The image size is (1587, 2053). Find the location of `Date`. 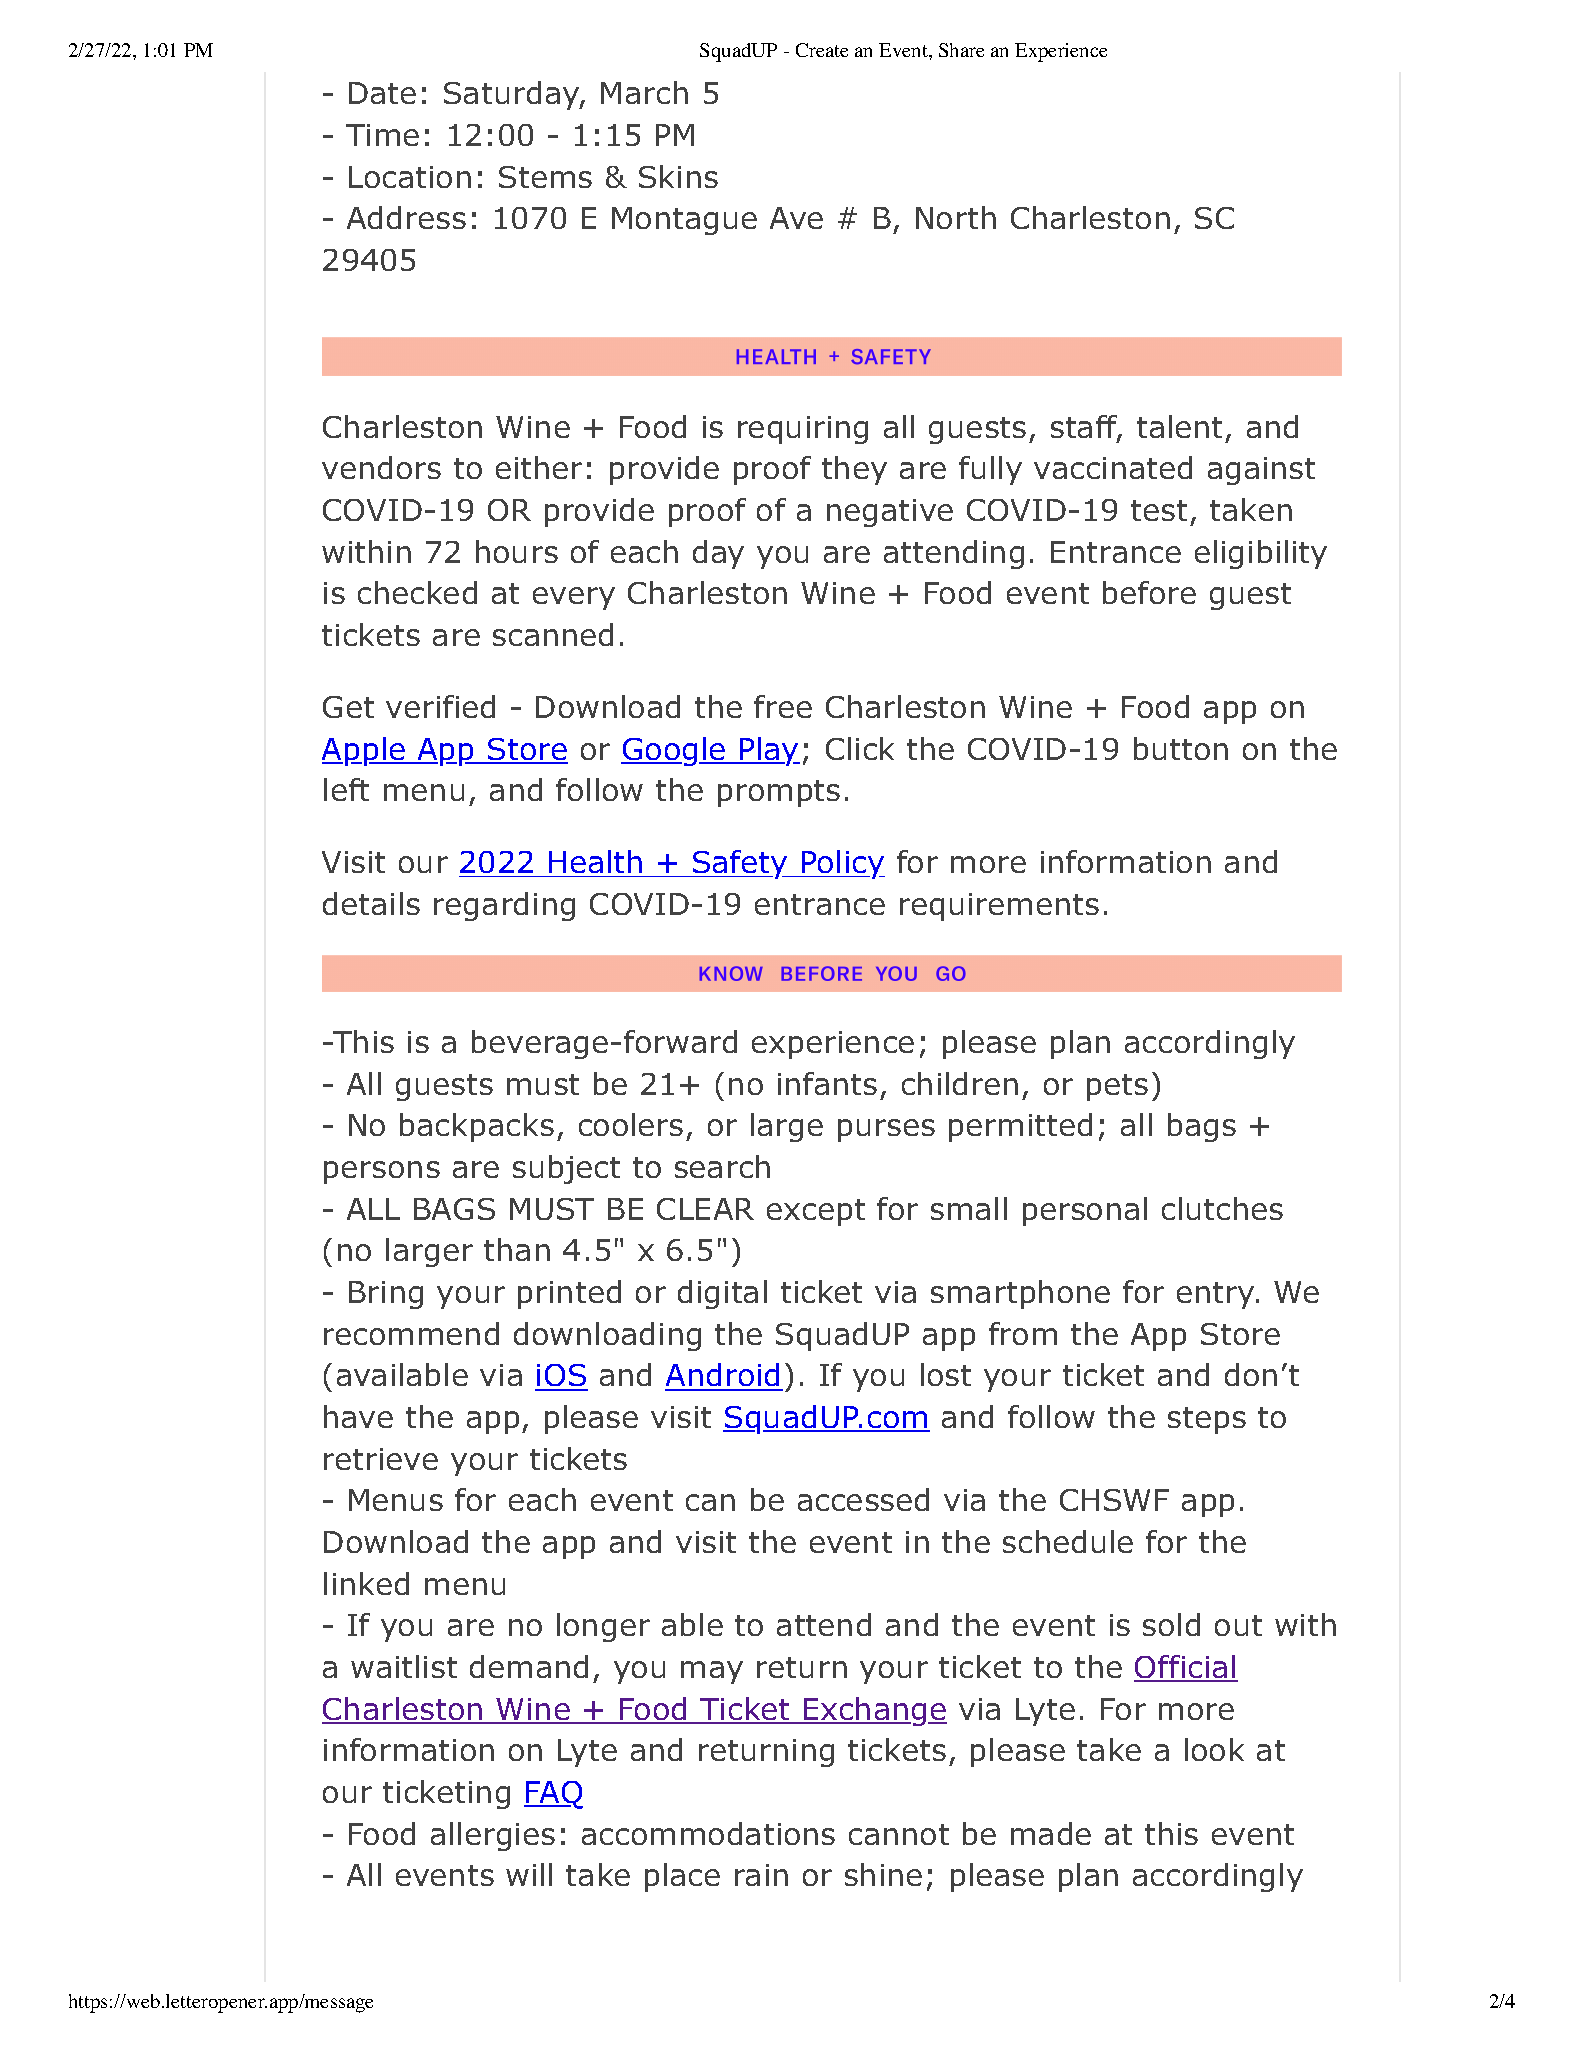

Date is located at coordinates (382, 93).
